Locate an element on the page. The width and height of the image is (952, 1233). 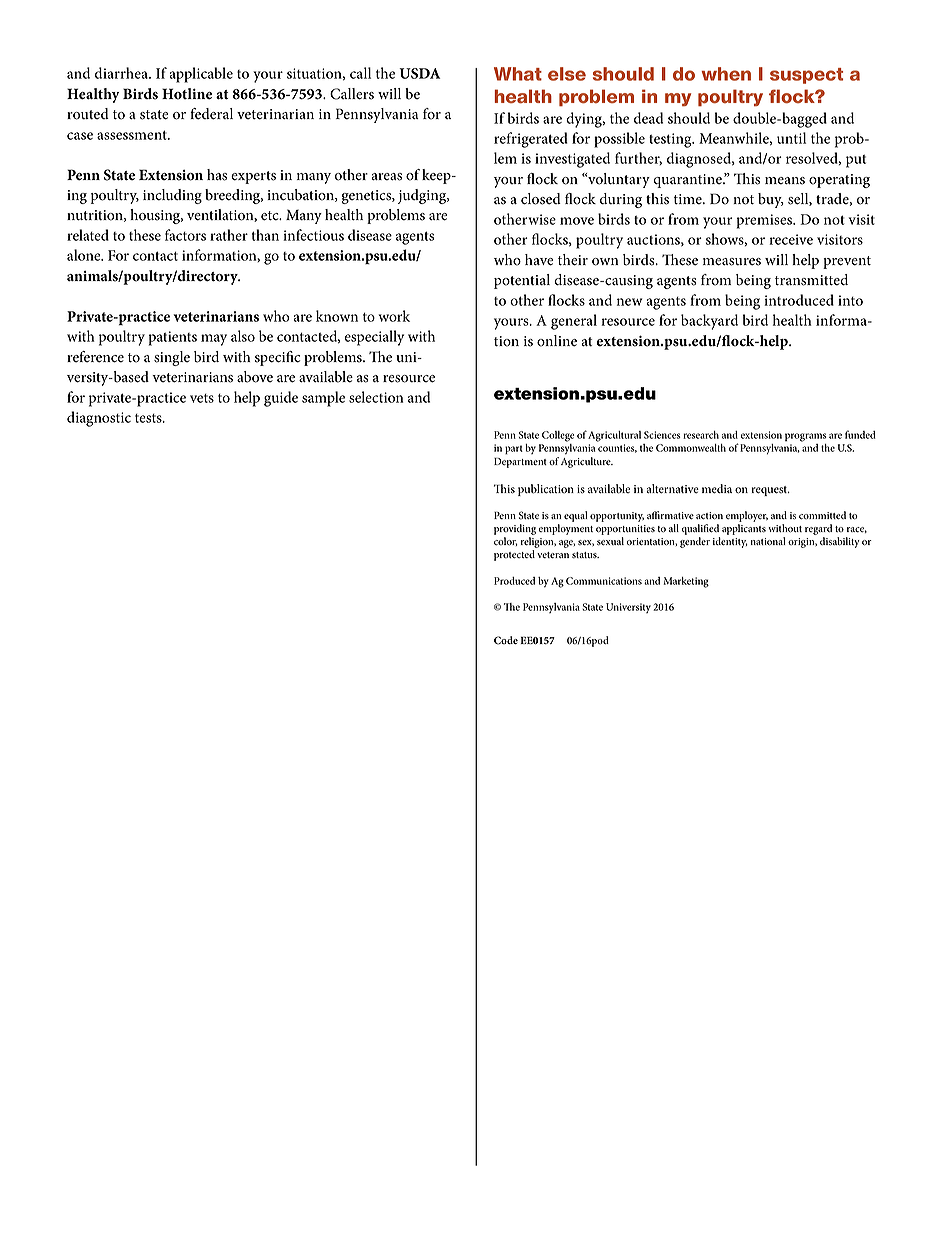
Hotline is located at coordinates (187, 94).
